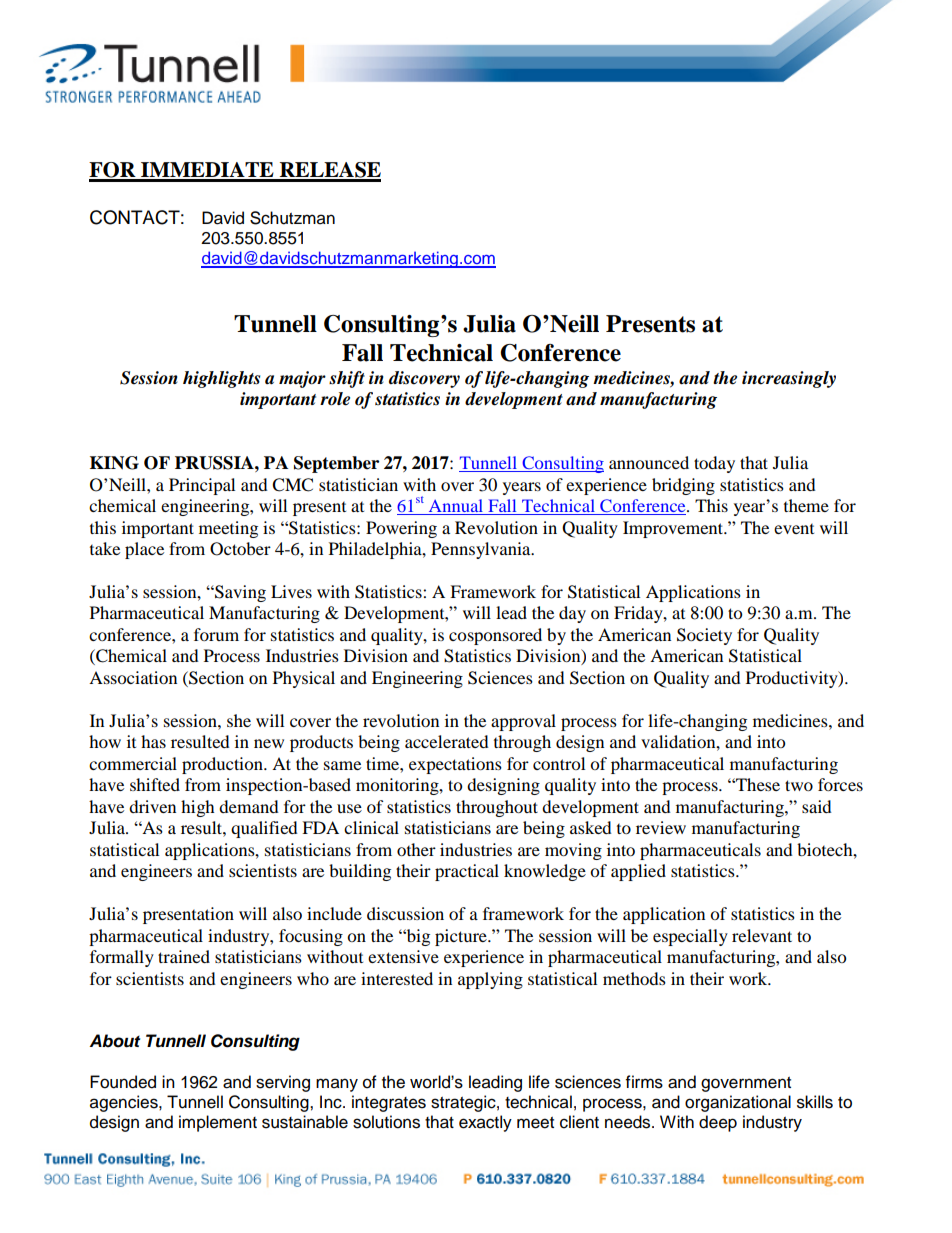 The width and height of the screenshot is (952, 1233). What do you see at coordinates (523, 722) in the screenshot?
I see `approval` at bounding box center [523, 722].
